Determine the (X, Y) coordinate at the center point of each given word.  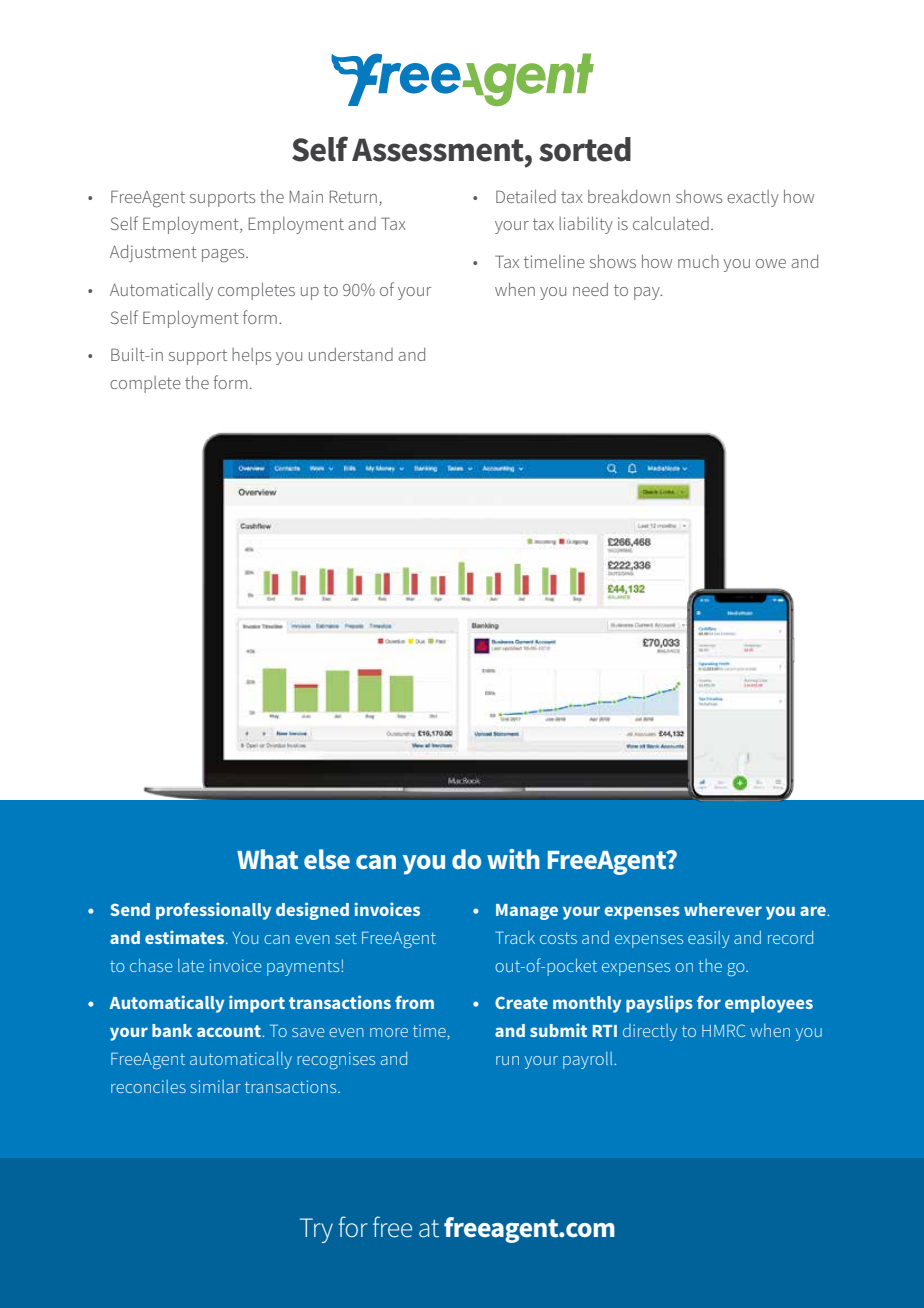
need (590, 289)
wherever (723, 909)
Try (316, 1230)
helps (251, 356)
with (513, 859)
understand (351, 354)
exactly (753, 198)
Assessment (439, 150)
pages (224, 256)
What (267, 859)
